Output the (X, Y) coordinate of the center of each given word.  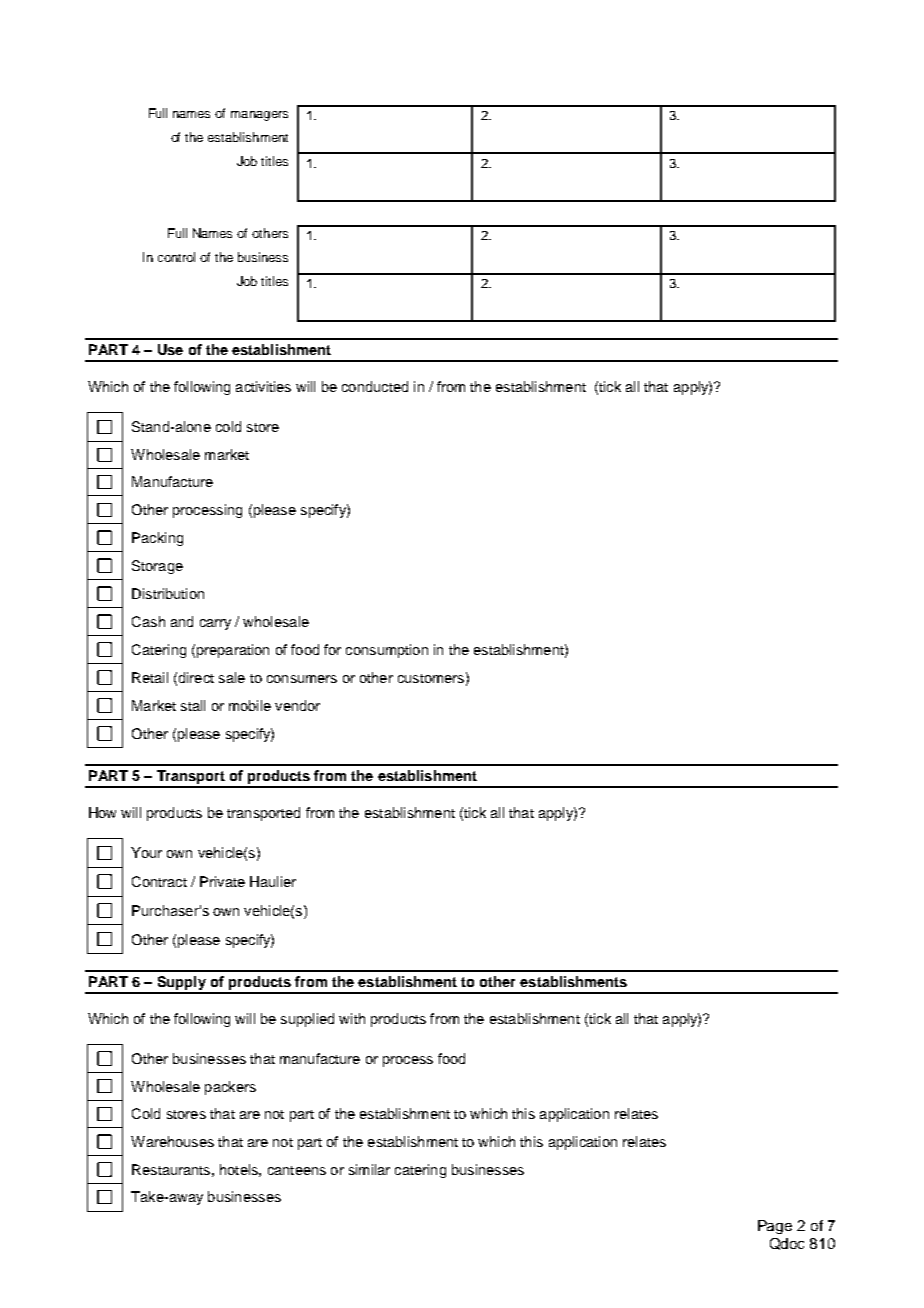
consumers (302, 679)
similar (369, 1169)
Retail (150, 677)
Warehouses (172, 1141)
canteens (297, 1170)
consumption (387, 651)
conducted (375, 386)
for (332, 649)
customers (431, 678)
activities (263, 386)
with (352, 1018)
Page (775, 1227)
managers (259, 116)
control (176, 257)
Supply (181, 984)
